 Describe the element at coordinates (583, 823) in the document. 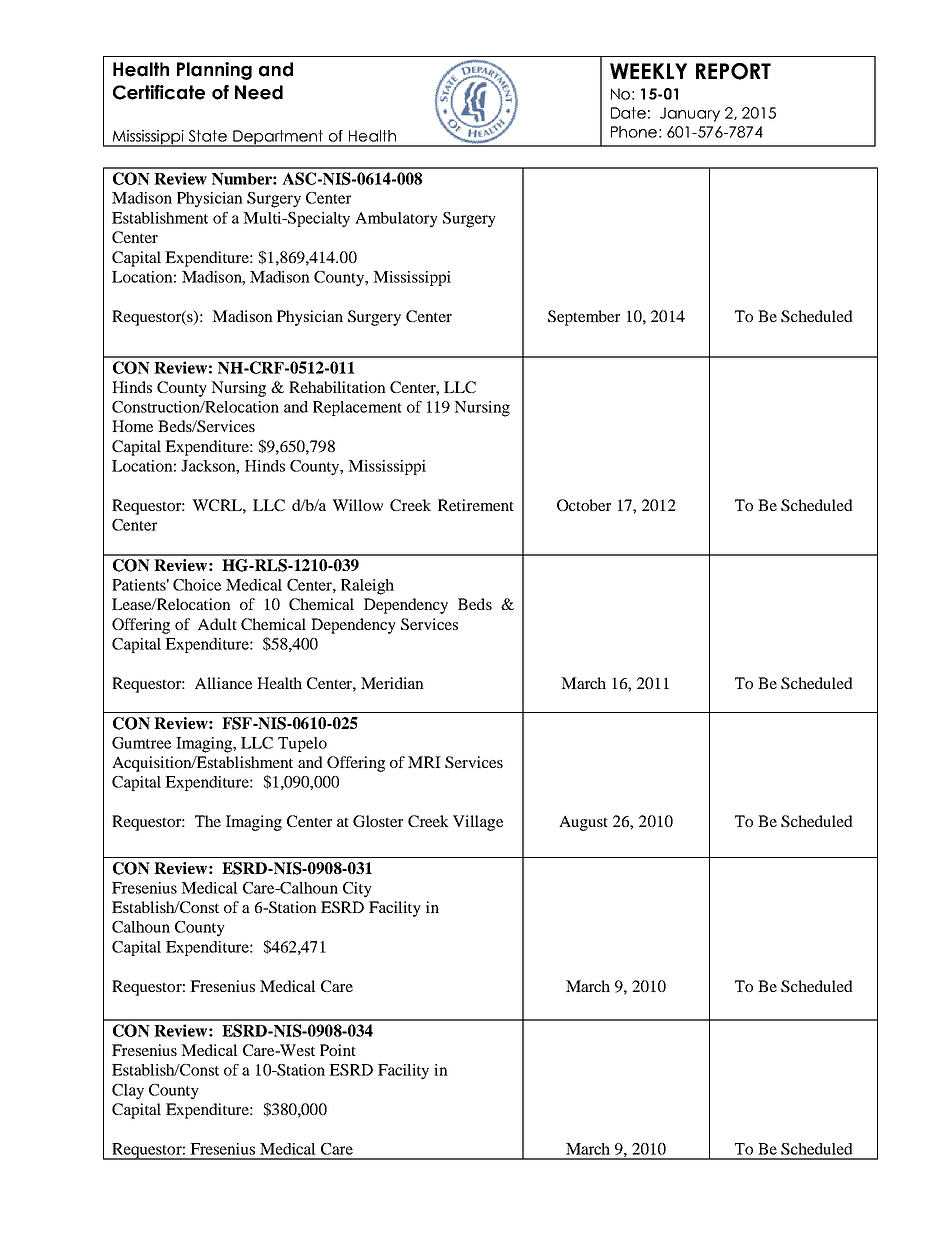

I see `August` at that location.
